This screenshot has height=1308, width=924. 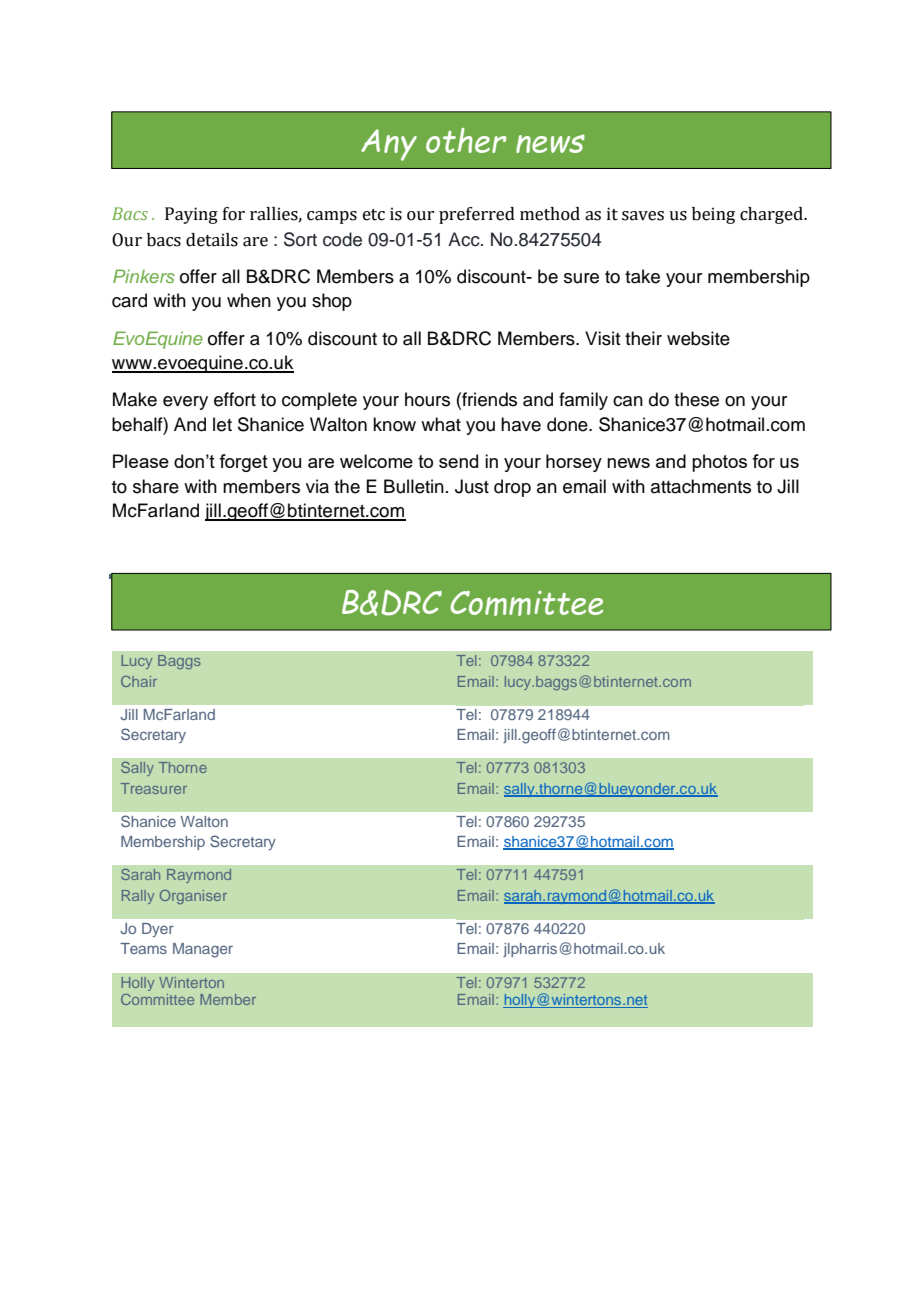 I want to click on attachments, so click(x=701, y=486).
